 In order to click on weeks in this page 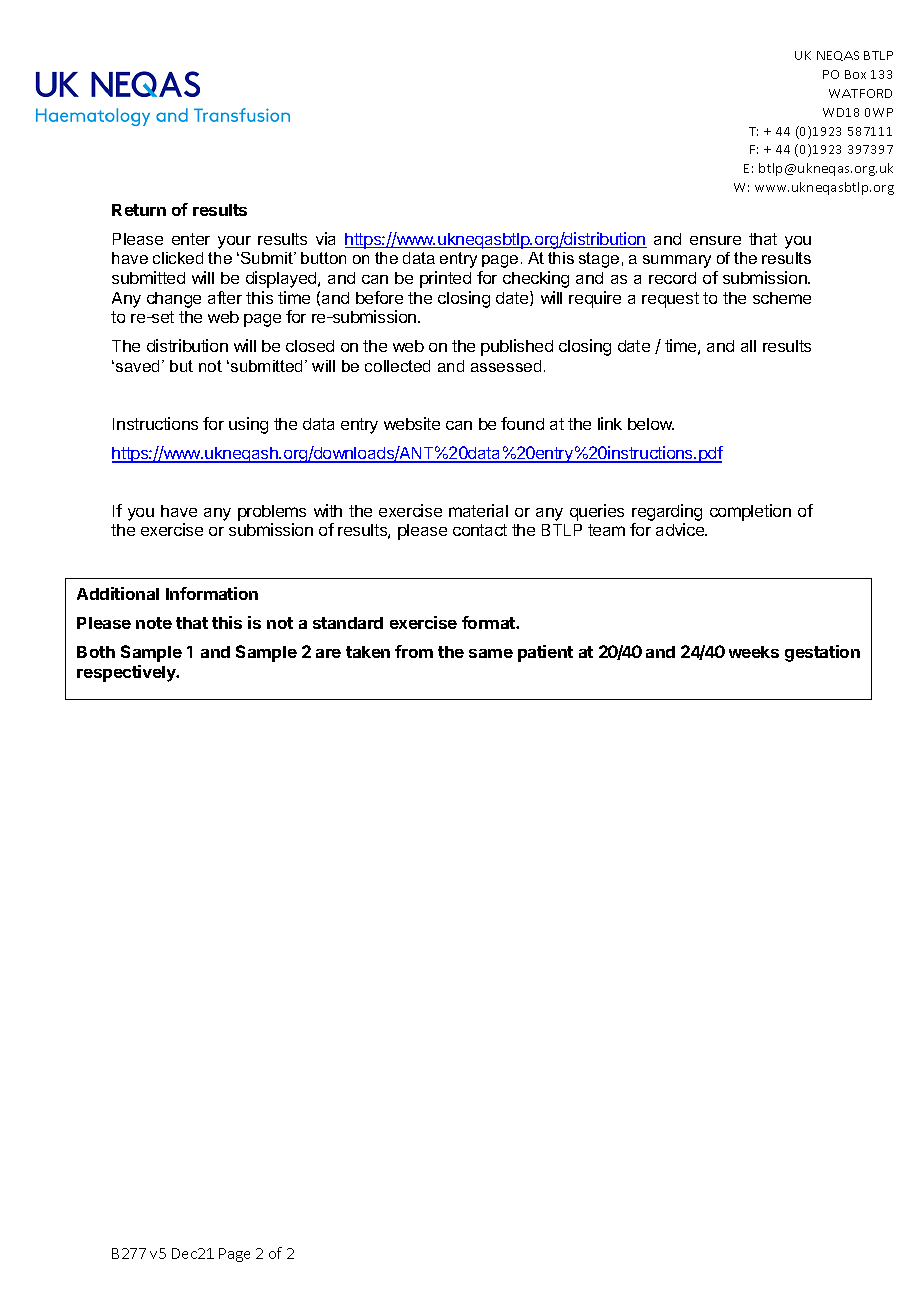, I will do `click(754, 652)`.
